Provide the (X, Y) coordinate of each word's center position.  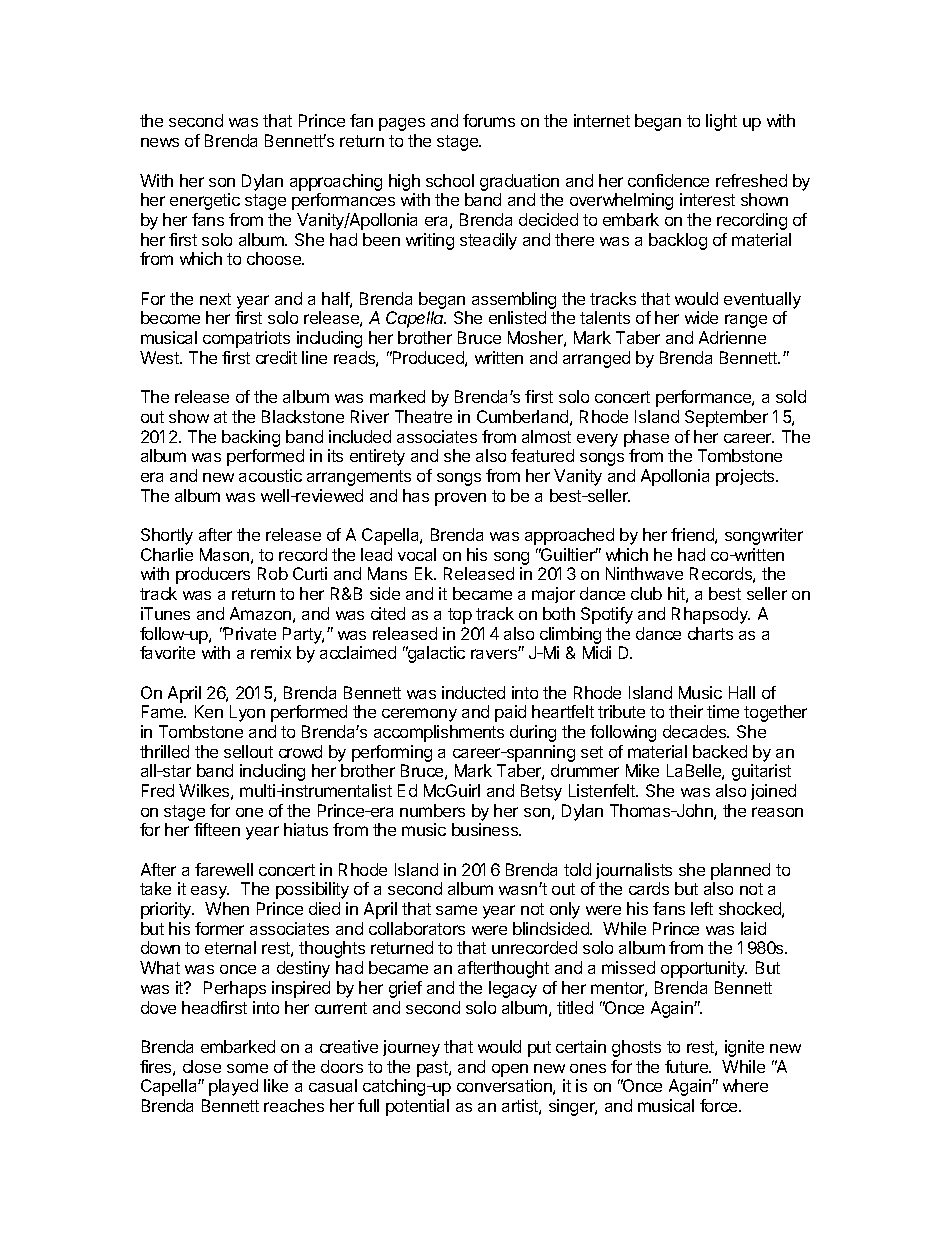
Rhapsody (711, 615)
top (460, 616)
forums (489, 120)
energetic (205, 201)
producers (213, 575)
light (721, 122)
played (233, 1087)
